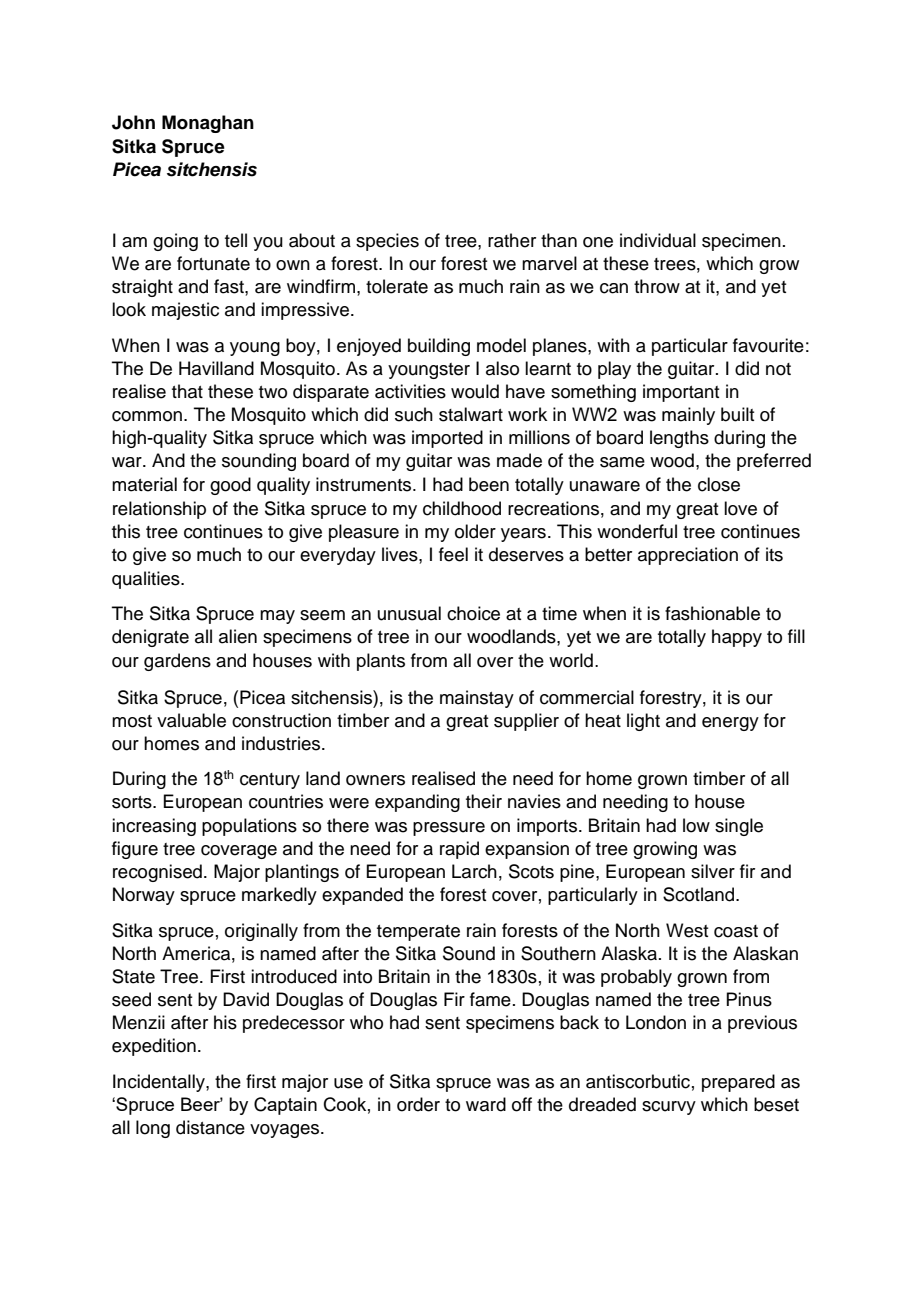 The height and width of the image is (1308, 924). What do you see at coordinates (712, 613) in the image?
I see `fashionable` at bounding box center [712, 613].
